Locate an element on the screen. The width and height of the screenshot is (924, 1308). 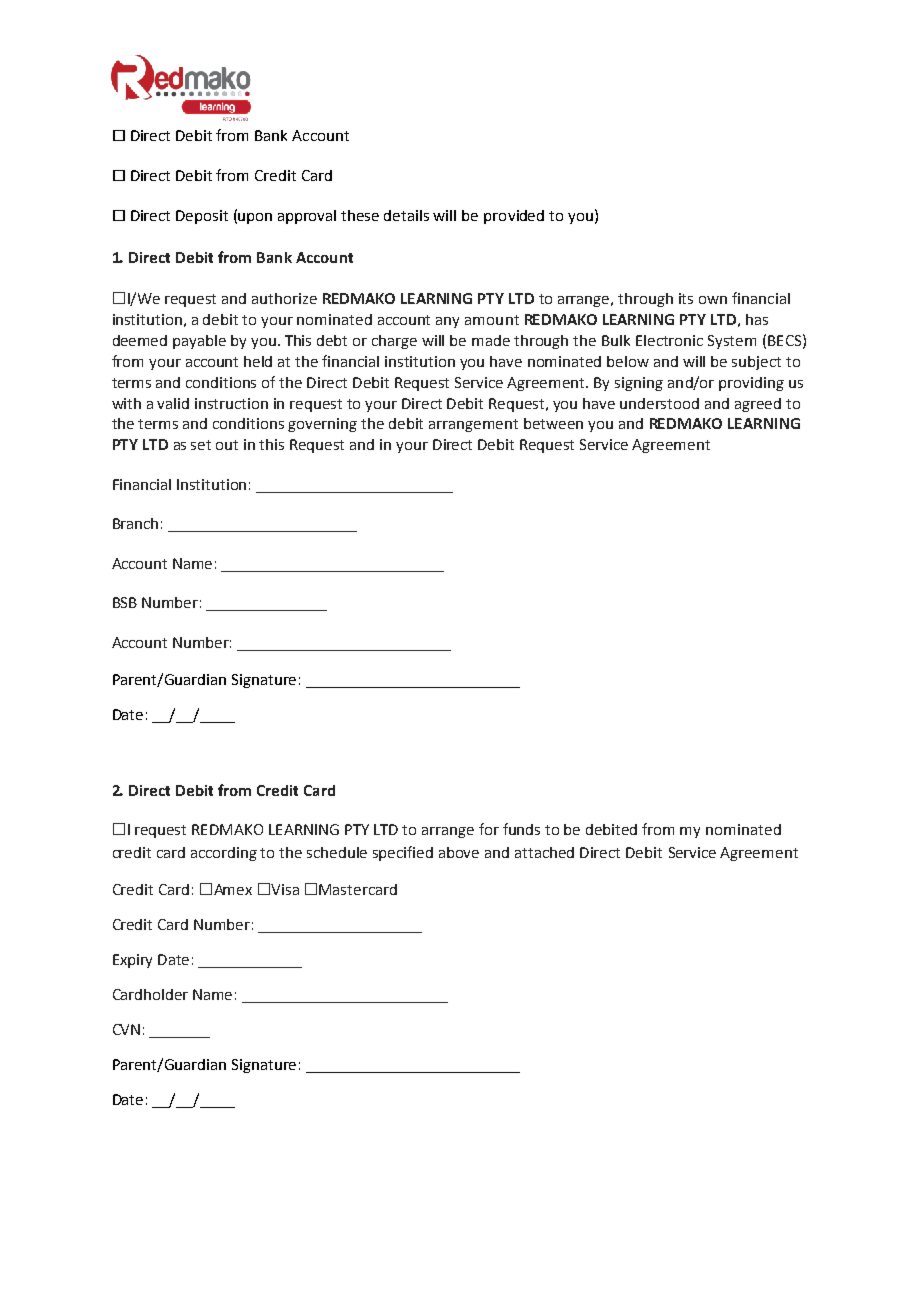
funds is located at coordinates (521, 829).
